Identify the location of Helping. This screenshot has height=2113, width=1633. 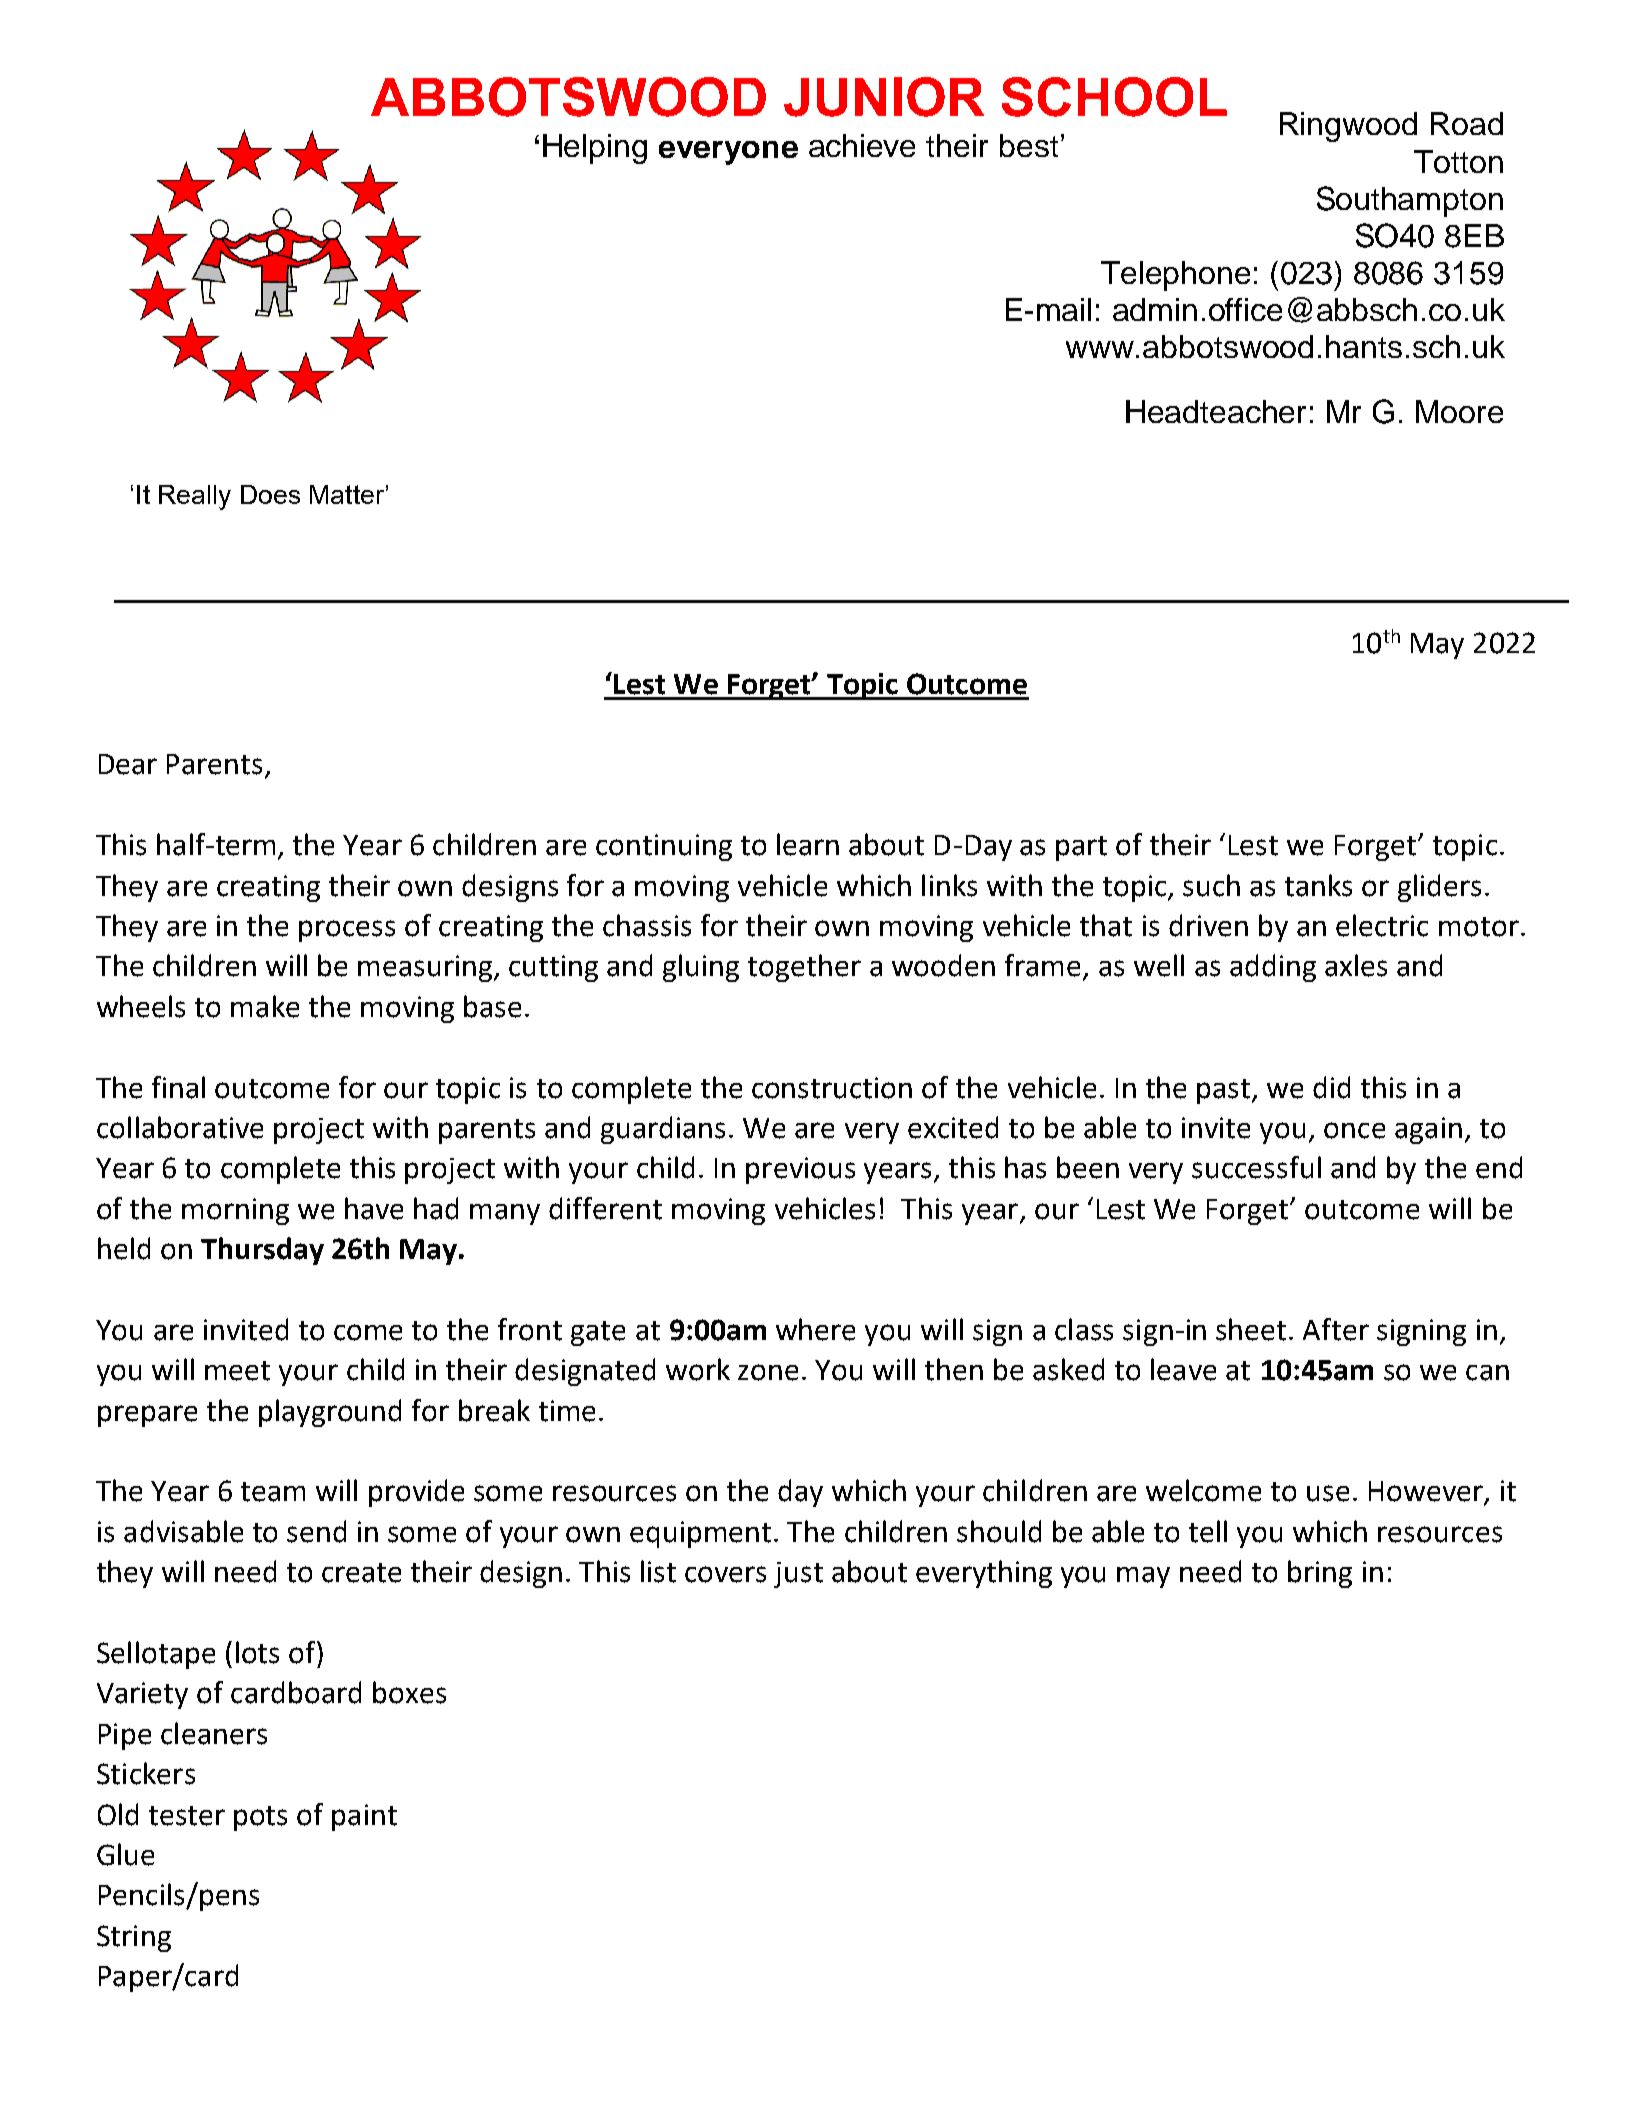
(595, 149).
